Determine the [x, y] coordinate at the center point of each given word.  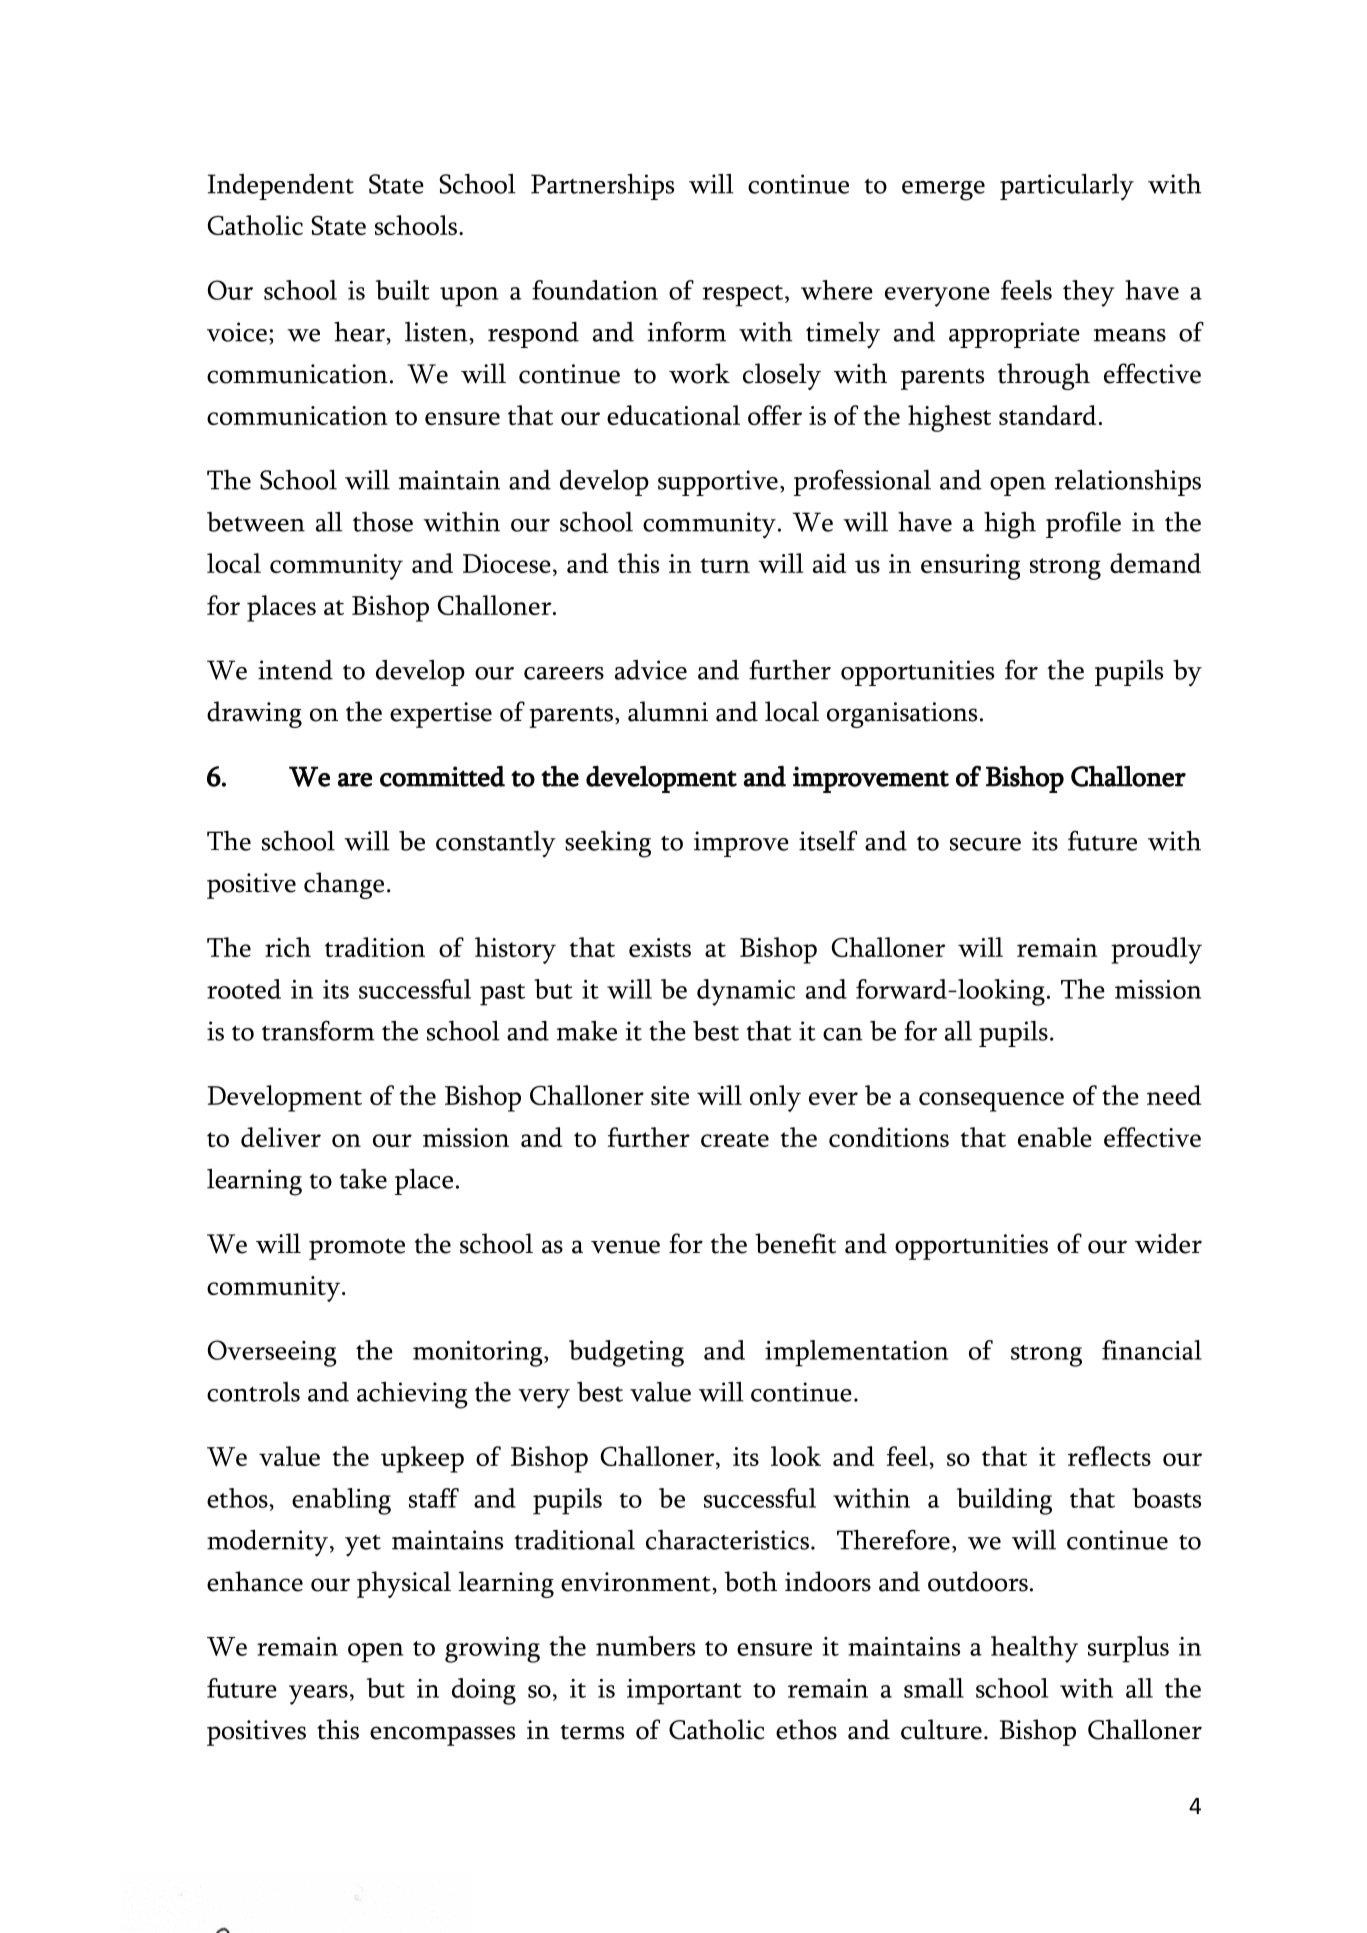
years [318, 1695]
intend [295, 670]
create [735, 1139]
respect [744, 296]
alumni [668, 711]
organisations [902, 715]
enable [1055, 1137]
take [363, 1179]
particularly [1067, 187]
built [403, 290]
